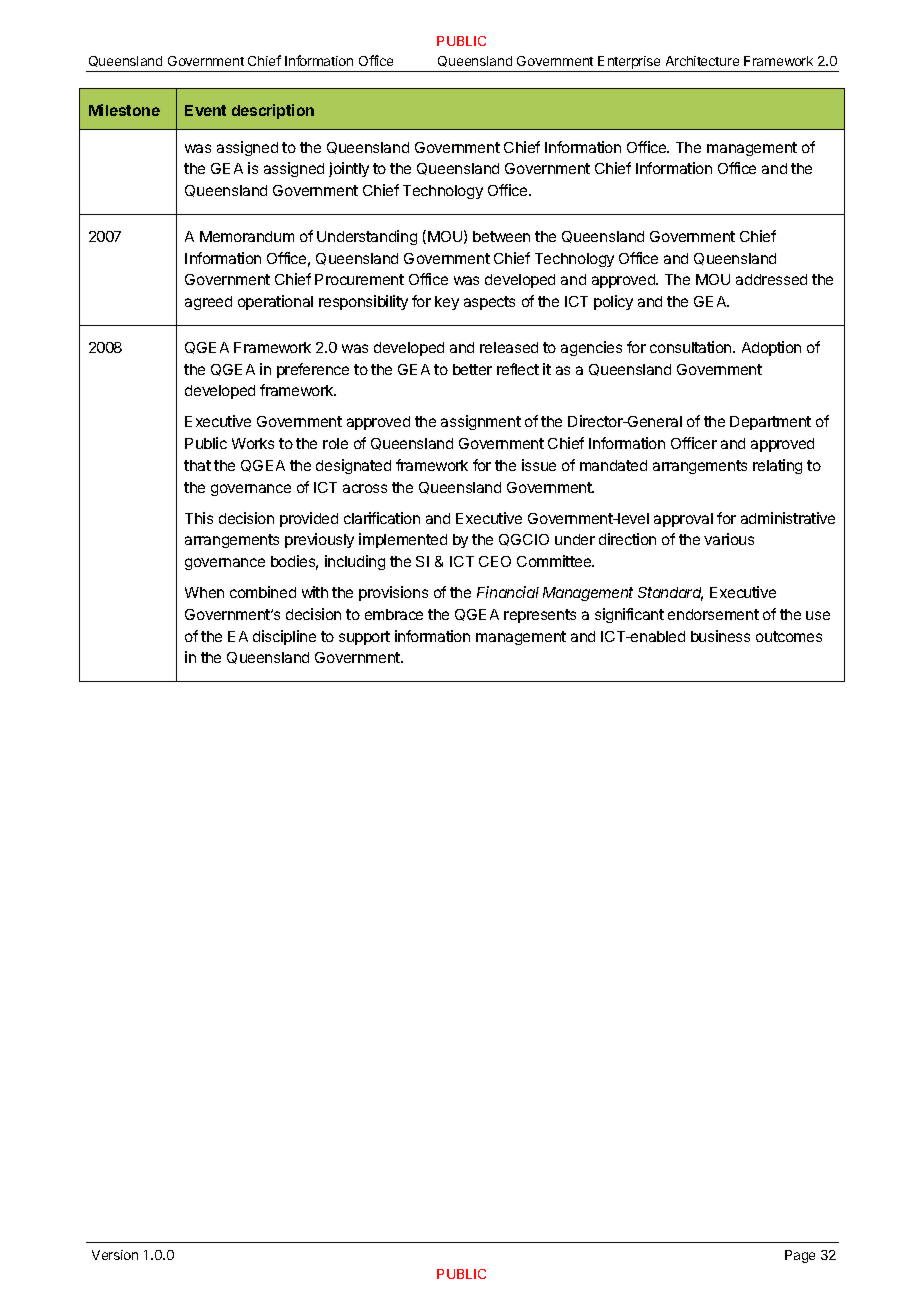 Image resolution: width=924 pixels, height=1308 pixels. What do you see at coordinates (115, 1255) in the document?
I see `Version` at bounding box center [115, 1255].
